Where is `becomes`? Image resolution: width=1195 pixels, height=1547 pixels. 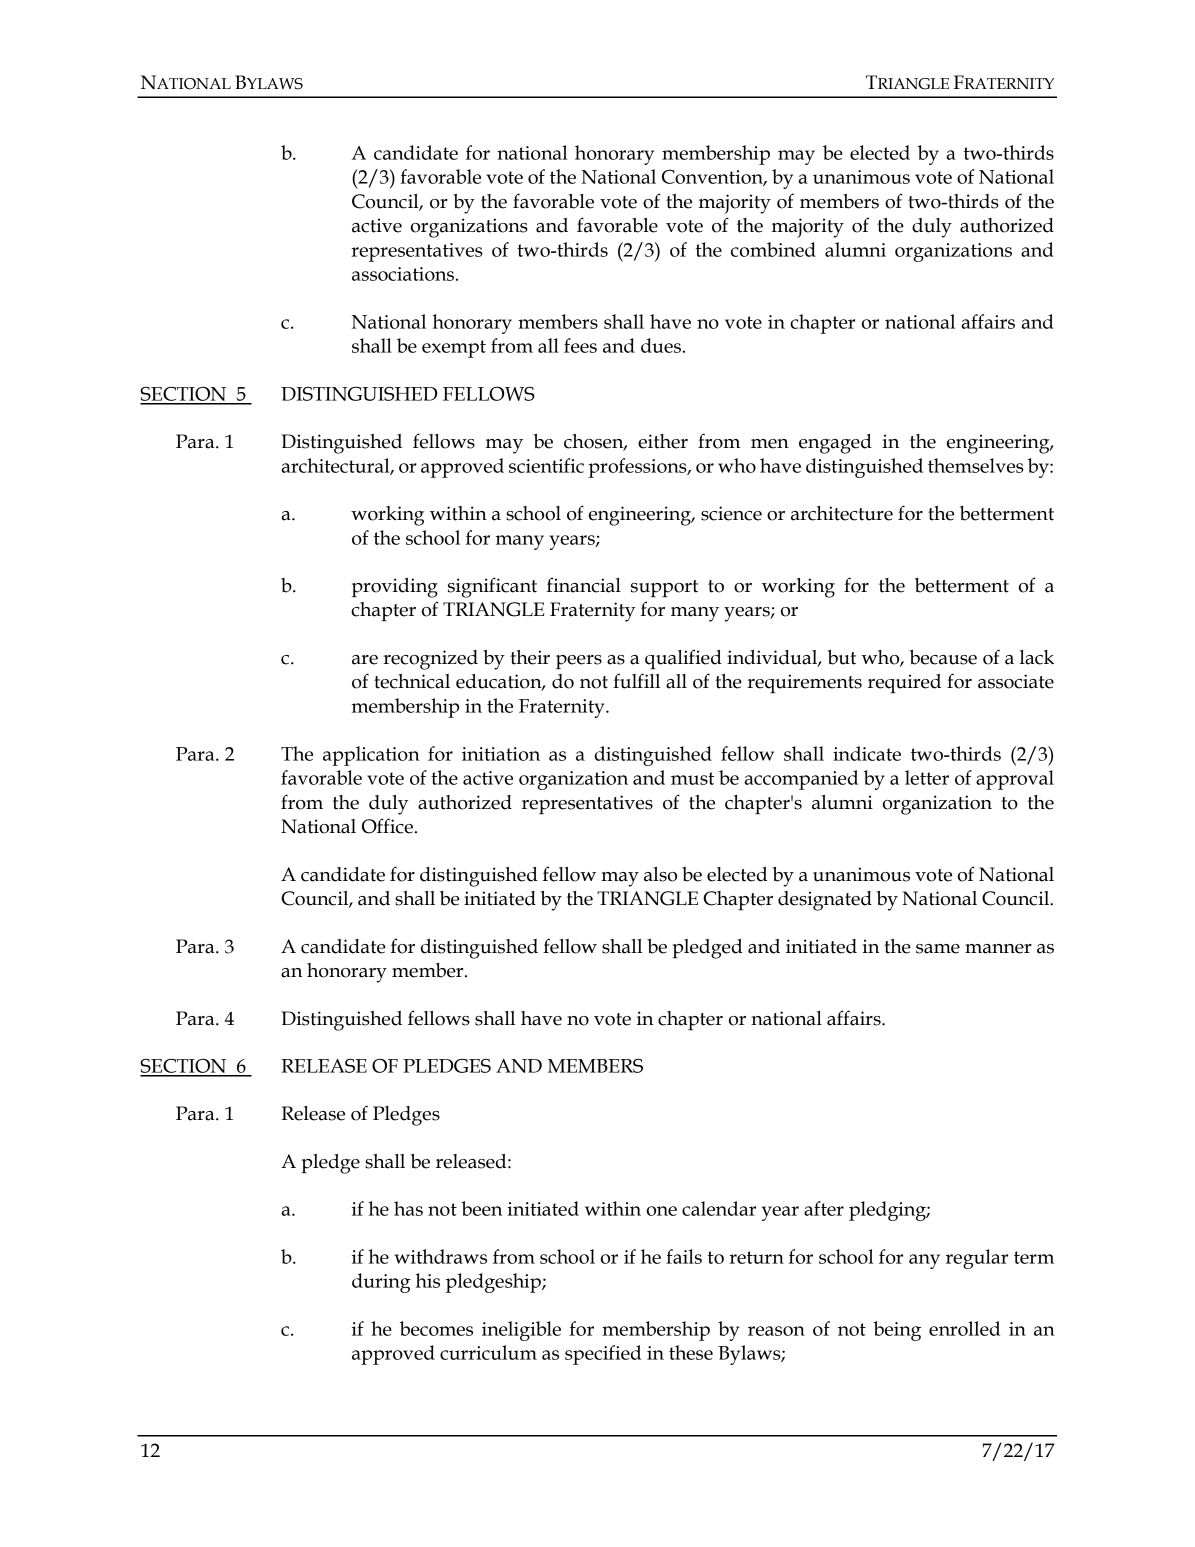 becomes is located at coordinates (436, 1328).
